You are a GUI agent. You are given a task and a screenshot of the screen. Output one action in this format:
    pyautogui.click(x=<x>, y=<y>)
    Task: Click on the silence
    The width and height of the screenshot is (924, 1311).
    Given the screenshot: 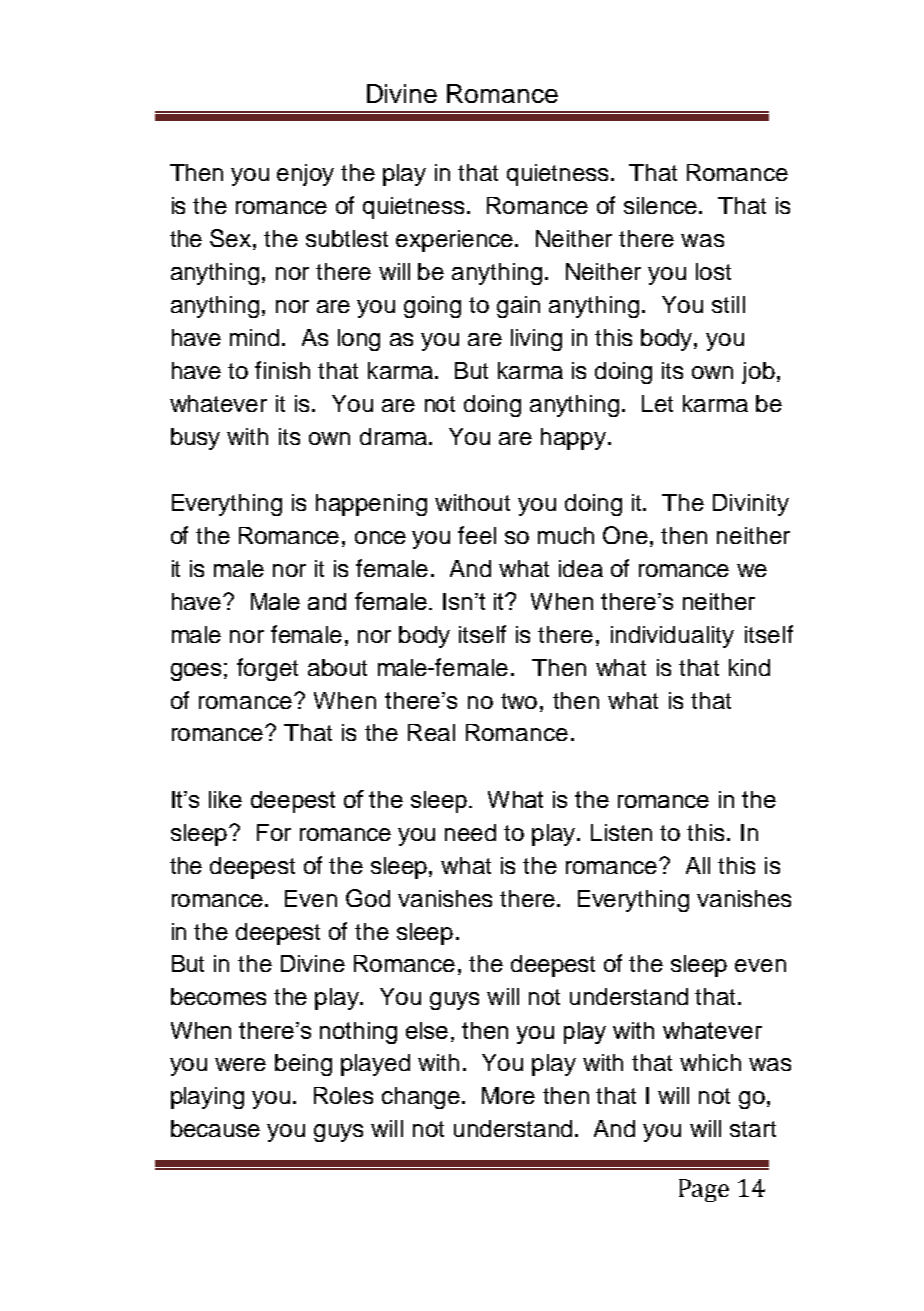 What is the action you would take?
    pyautogui.click(x=662, y=205)
